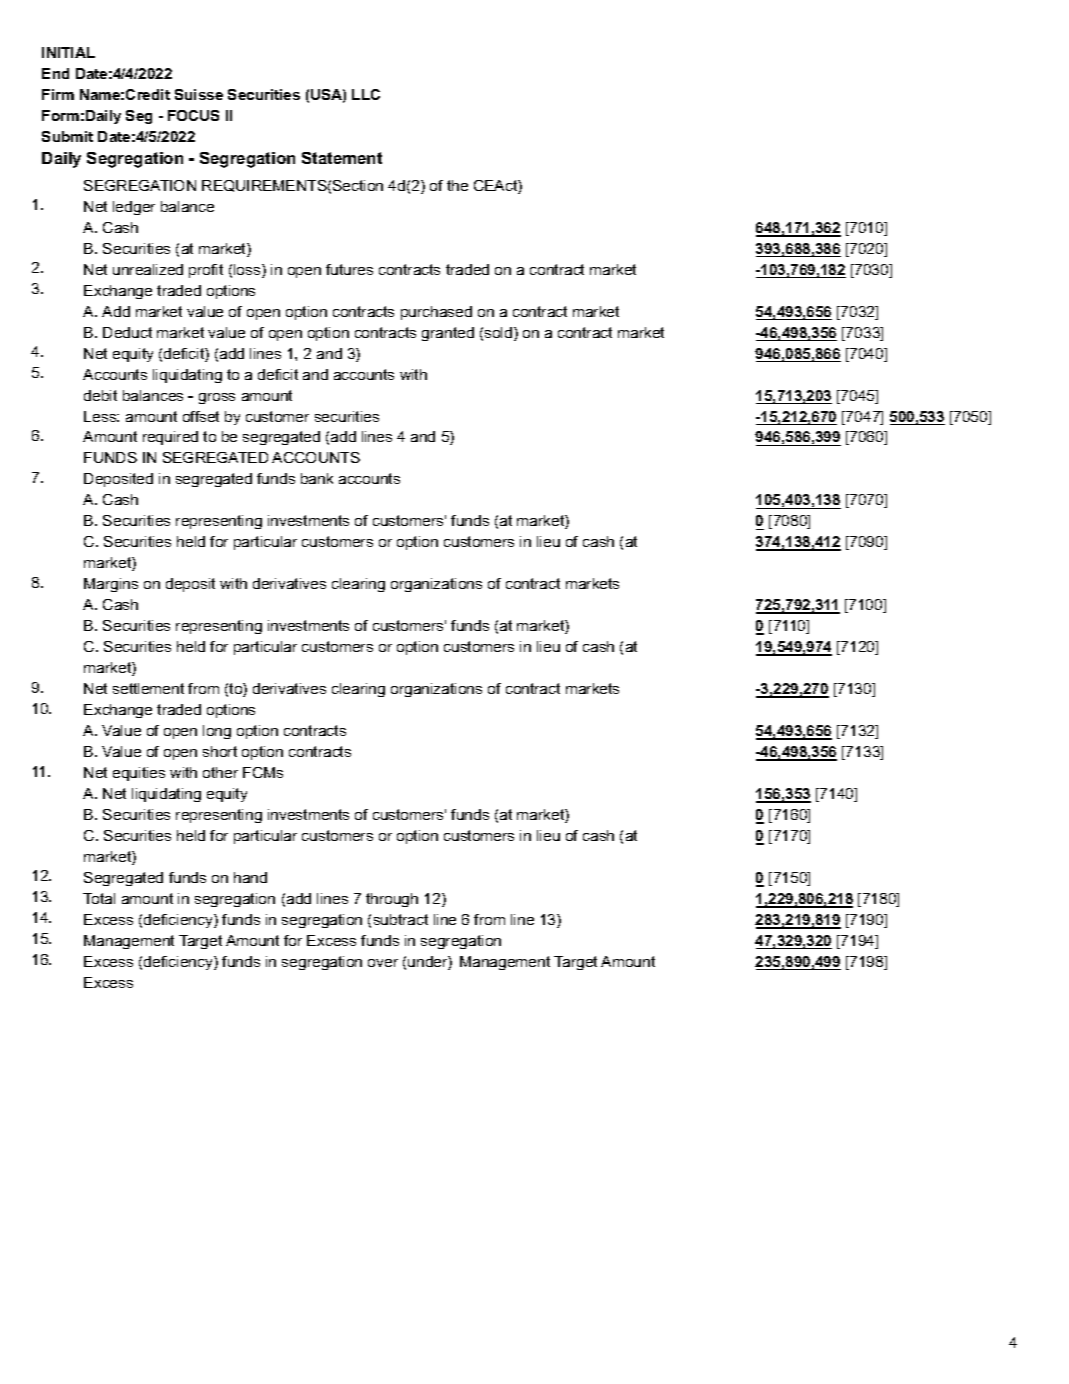  I want to click on bank, so click(317, 478).
